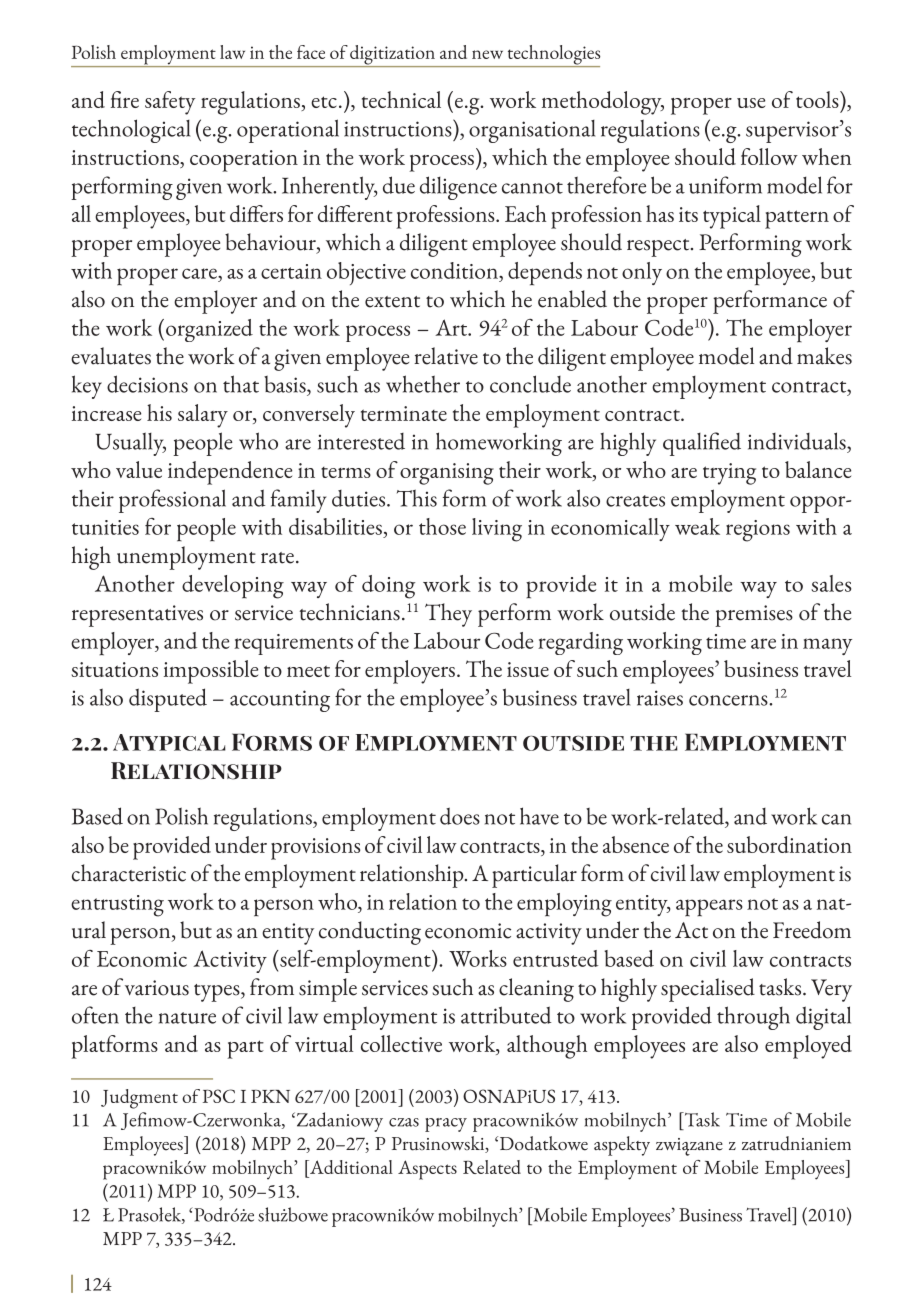  I want to click on use, so click(751, 103).
